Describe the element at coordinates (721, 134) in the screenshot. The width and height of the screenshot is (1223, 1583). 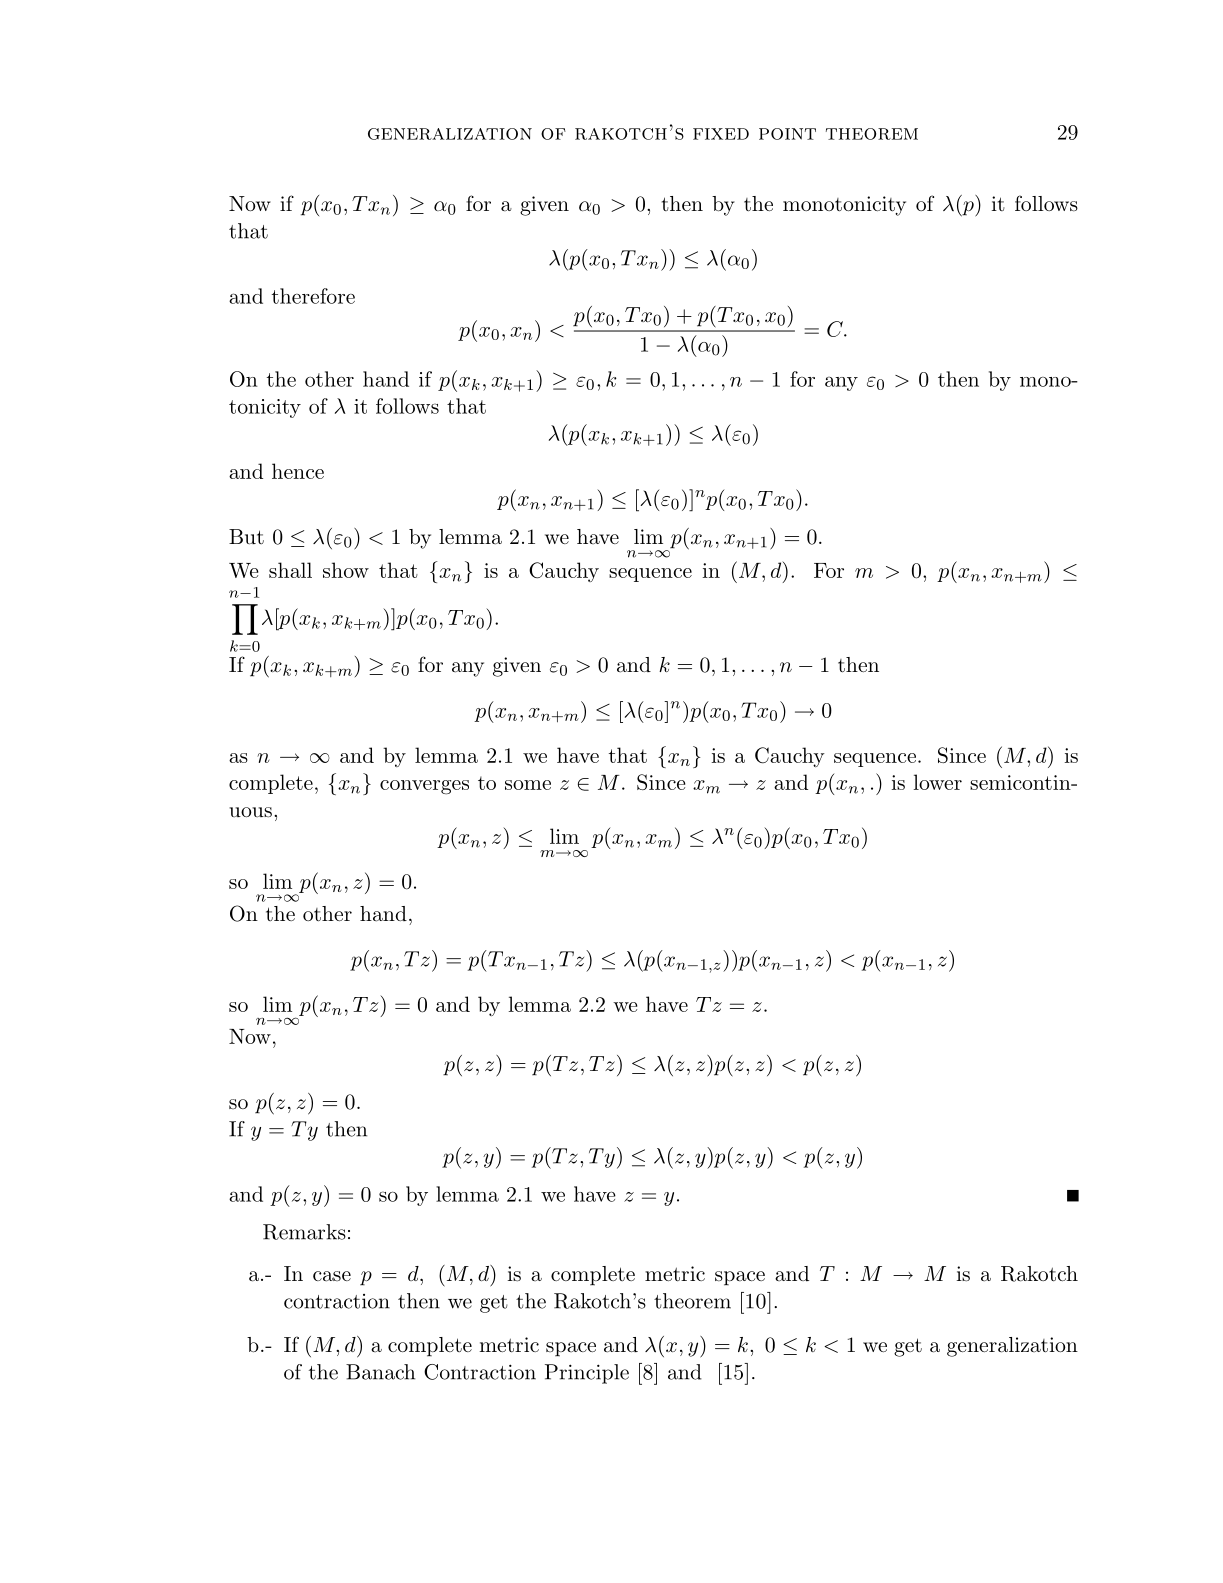
I see `fixed` at that location.
